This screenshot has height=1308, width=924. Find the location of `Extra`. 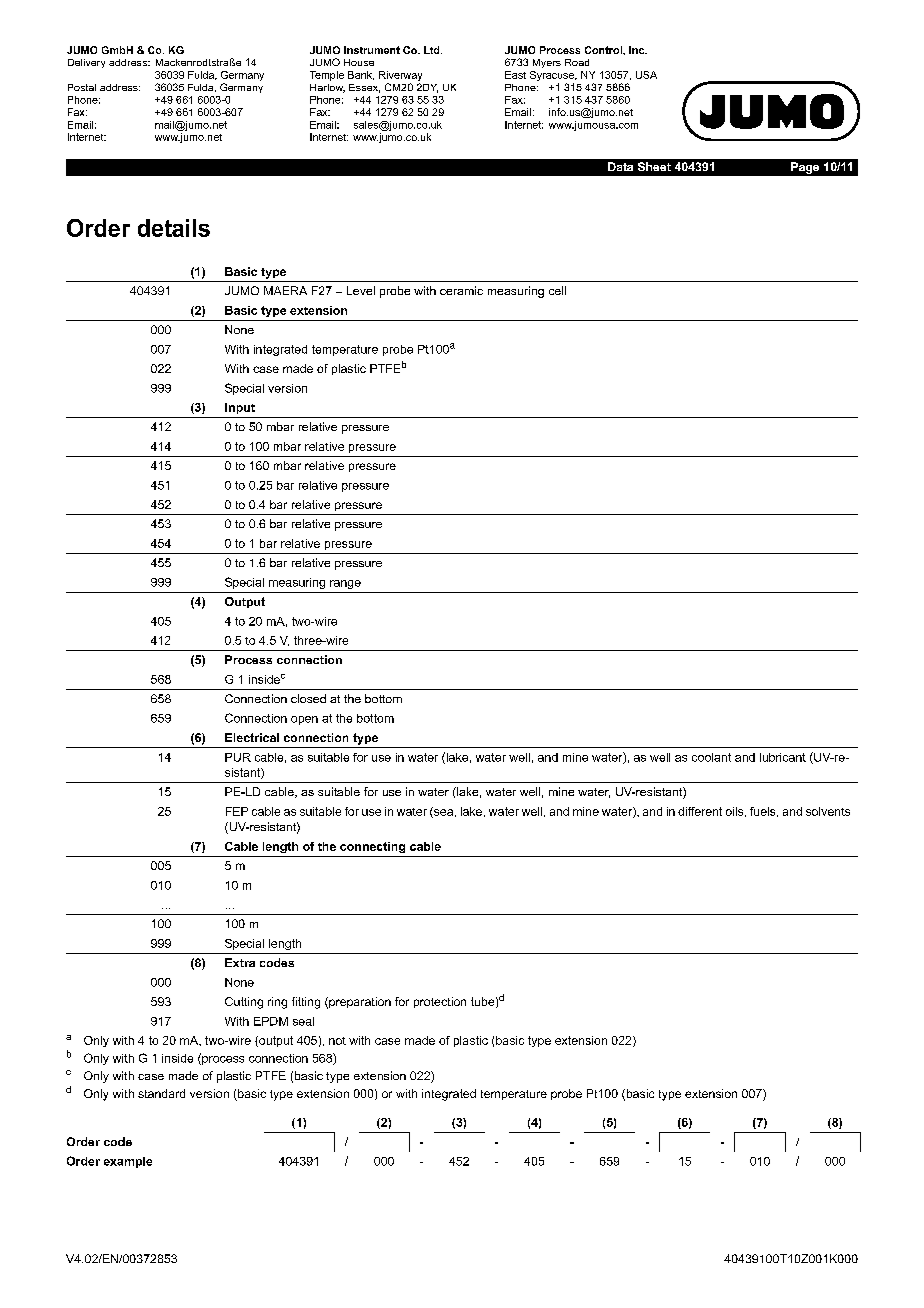

Extra is located at coordinates (240, 962).
